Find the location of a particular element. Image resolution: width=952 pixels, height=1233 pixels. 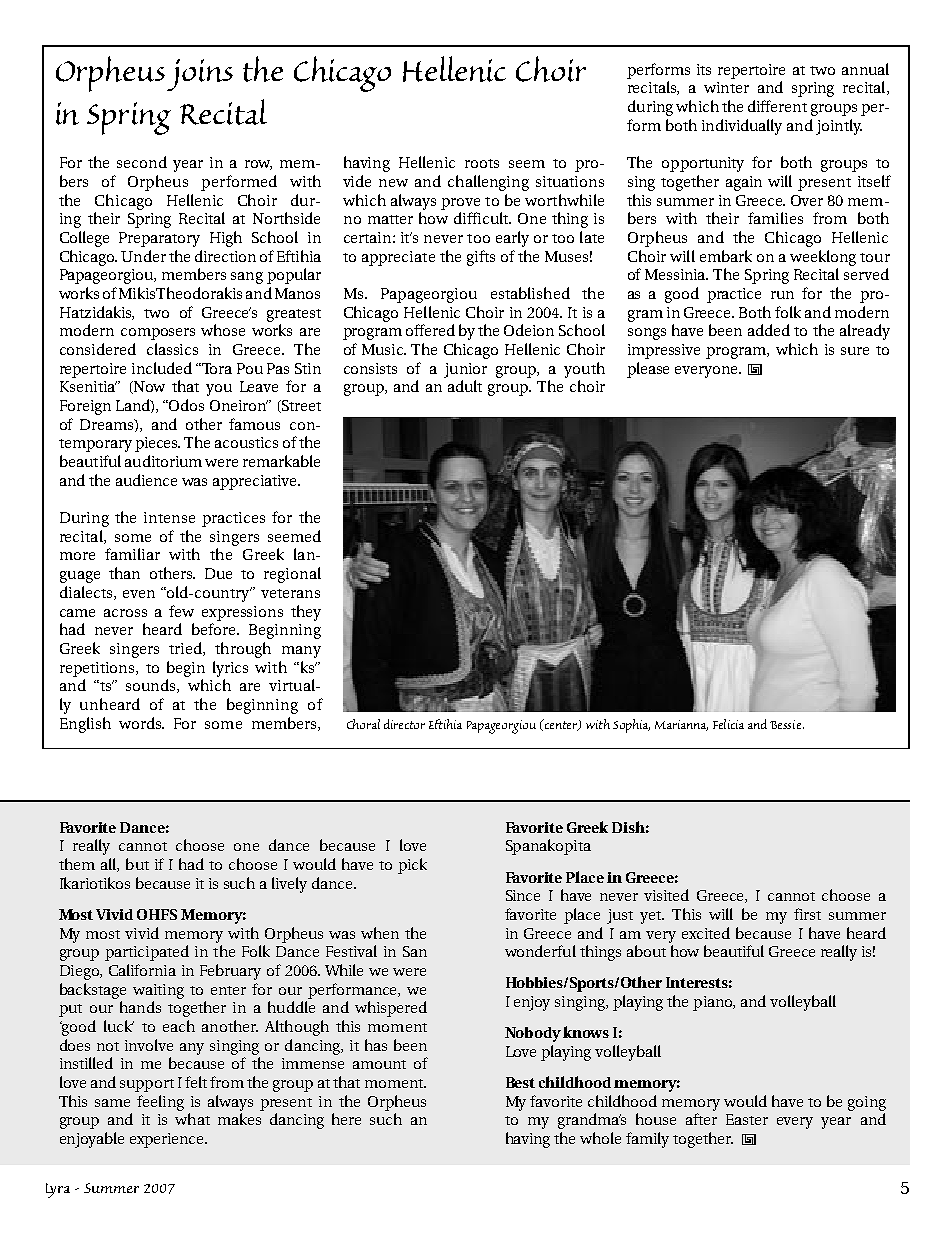

first is located at coordinates (807, 914).
